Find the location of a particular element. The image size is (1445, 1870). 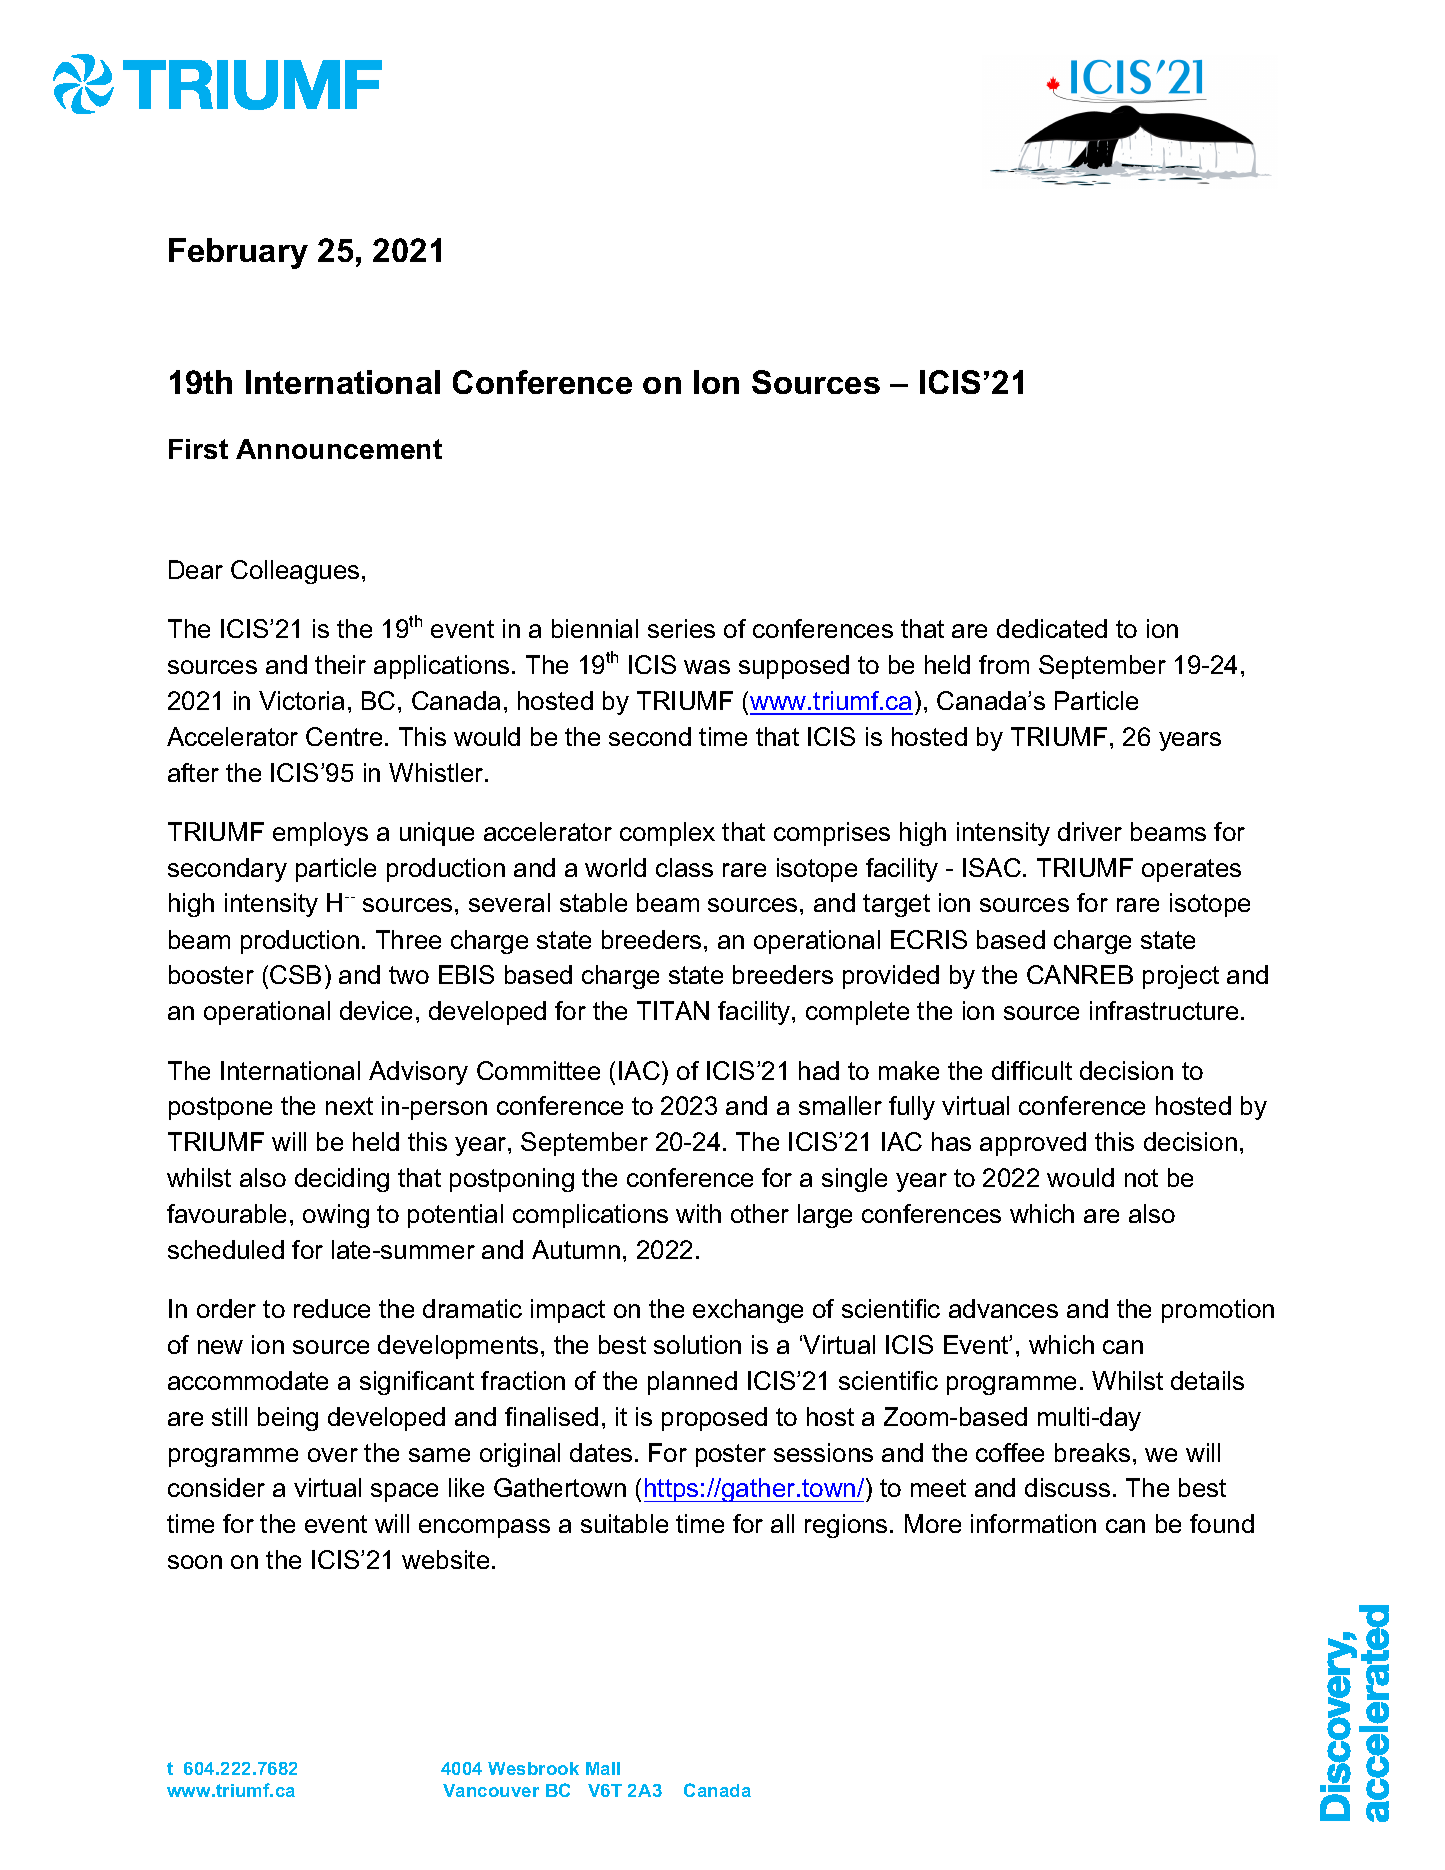

Announcement is located at coordinates (339, 449).
